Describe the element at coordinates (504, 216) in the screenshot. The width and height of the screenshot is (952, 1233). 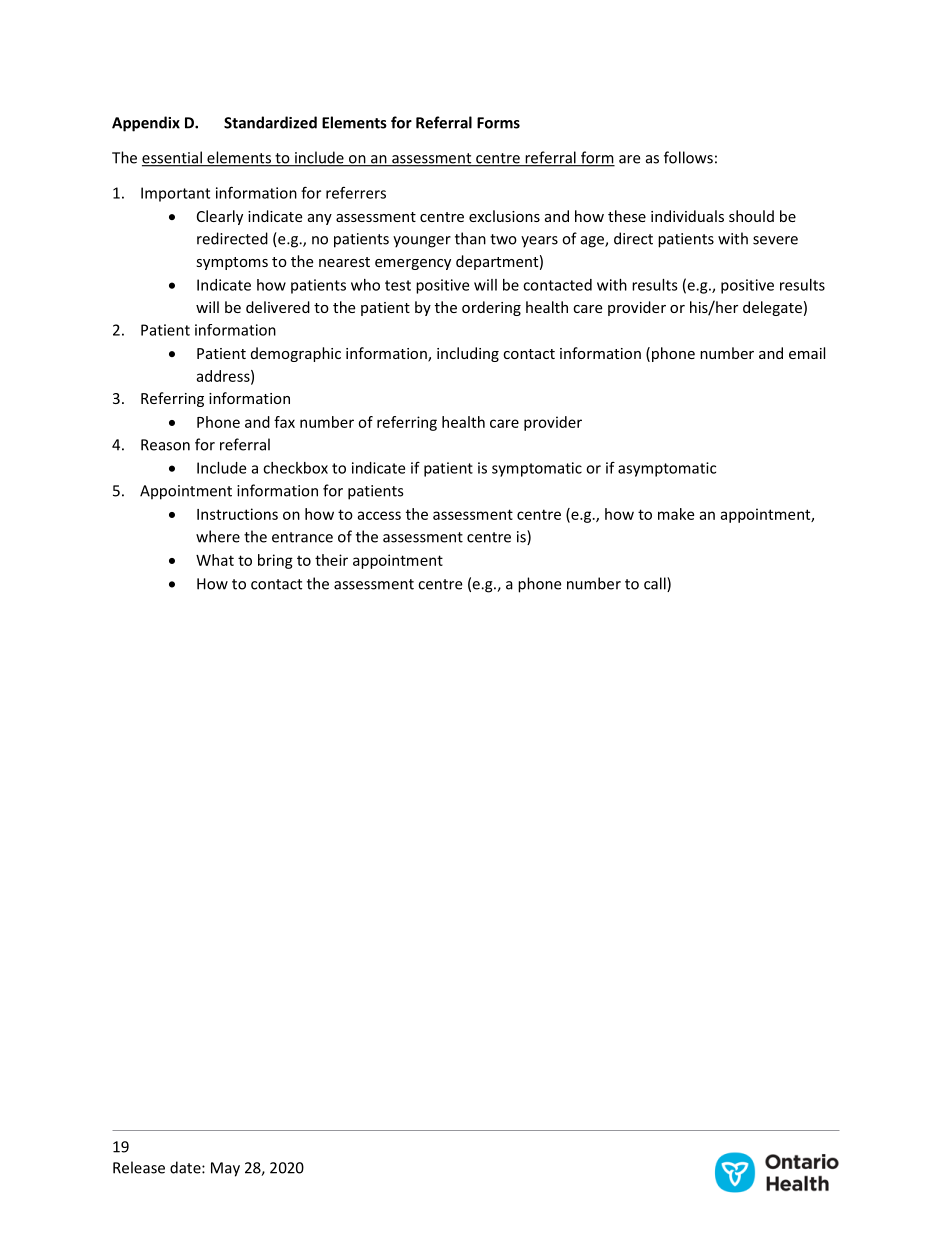
I see `exclusions` at that location.
